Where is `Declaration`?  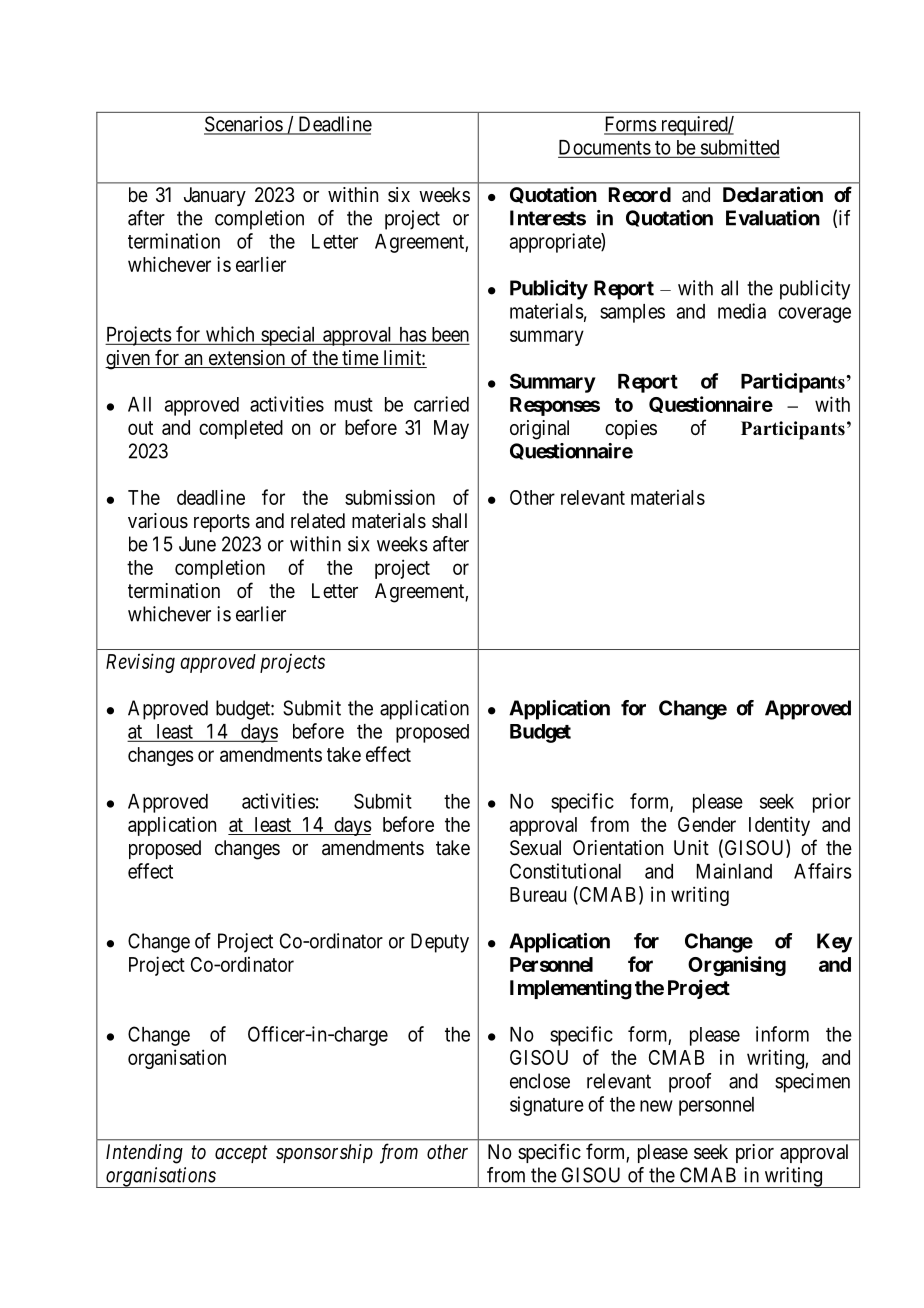
Declaration is located at coordinates (773, 194).
